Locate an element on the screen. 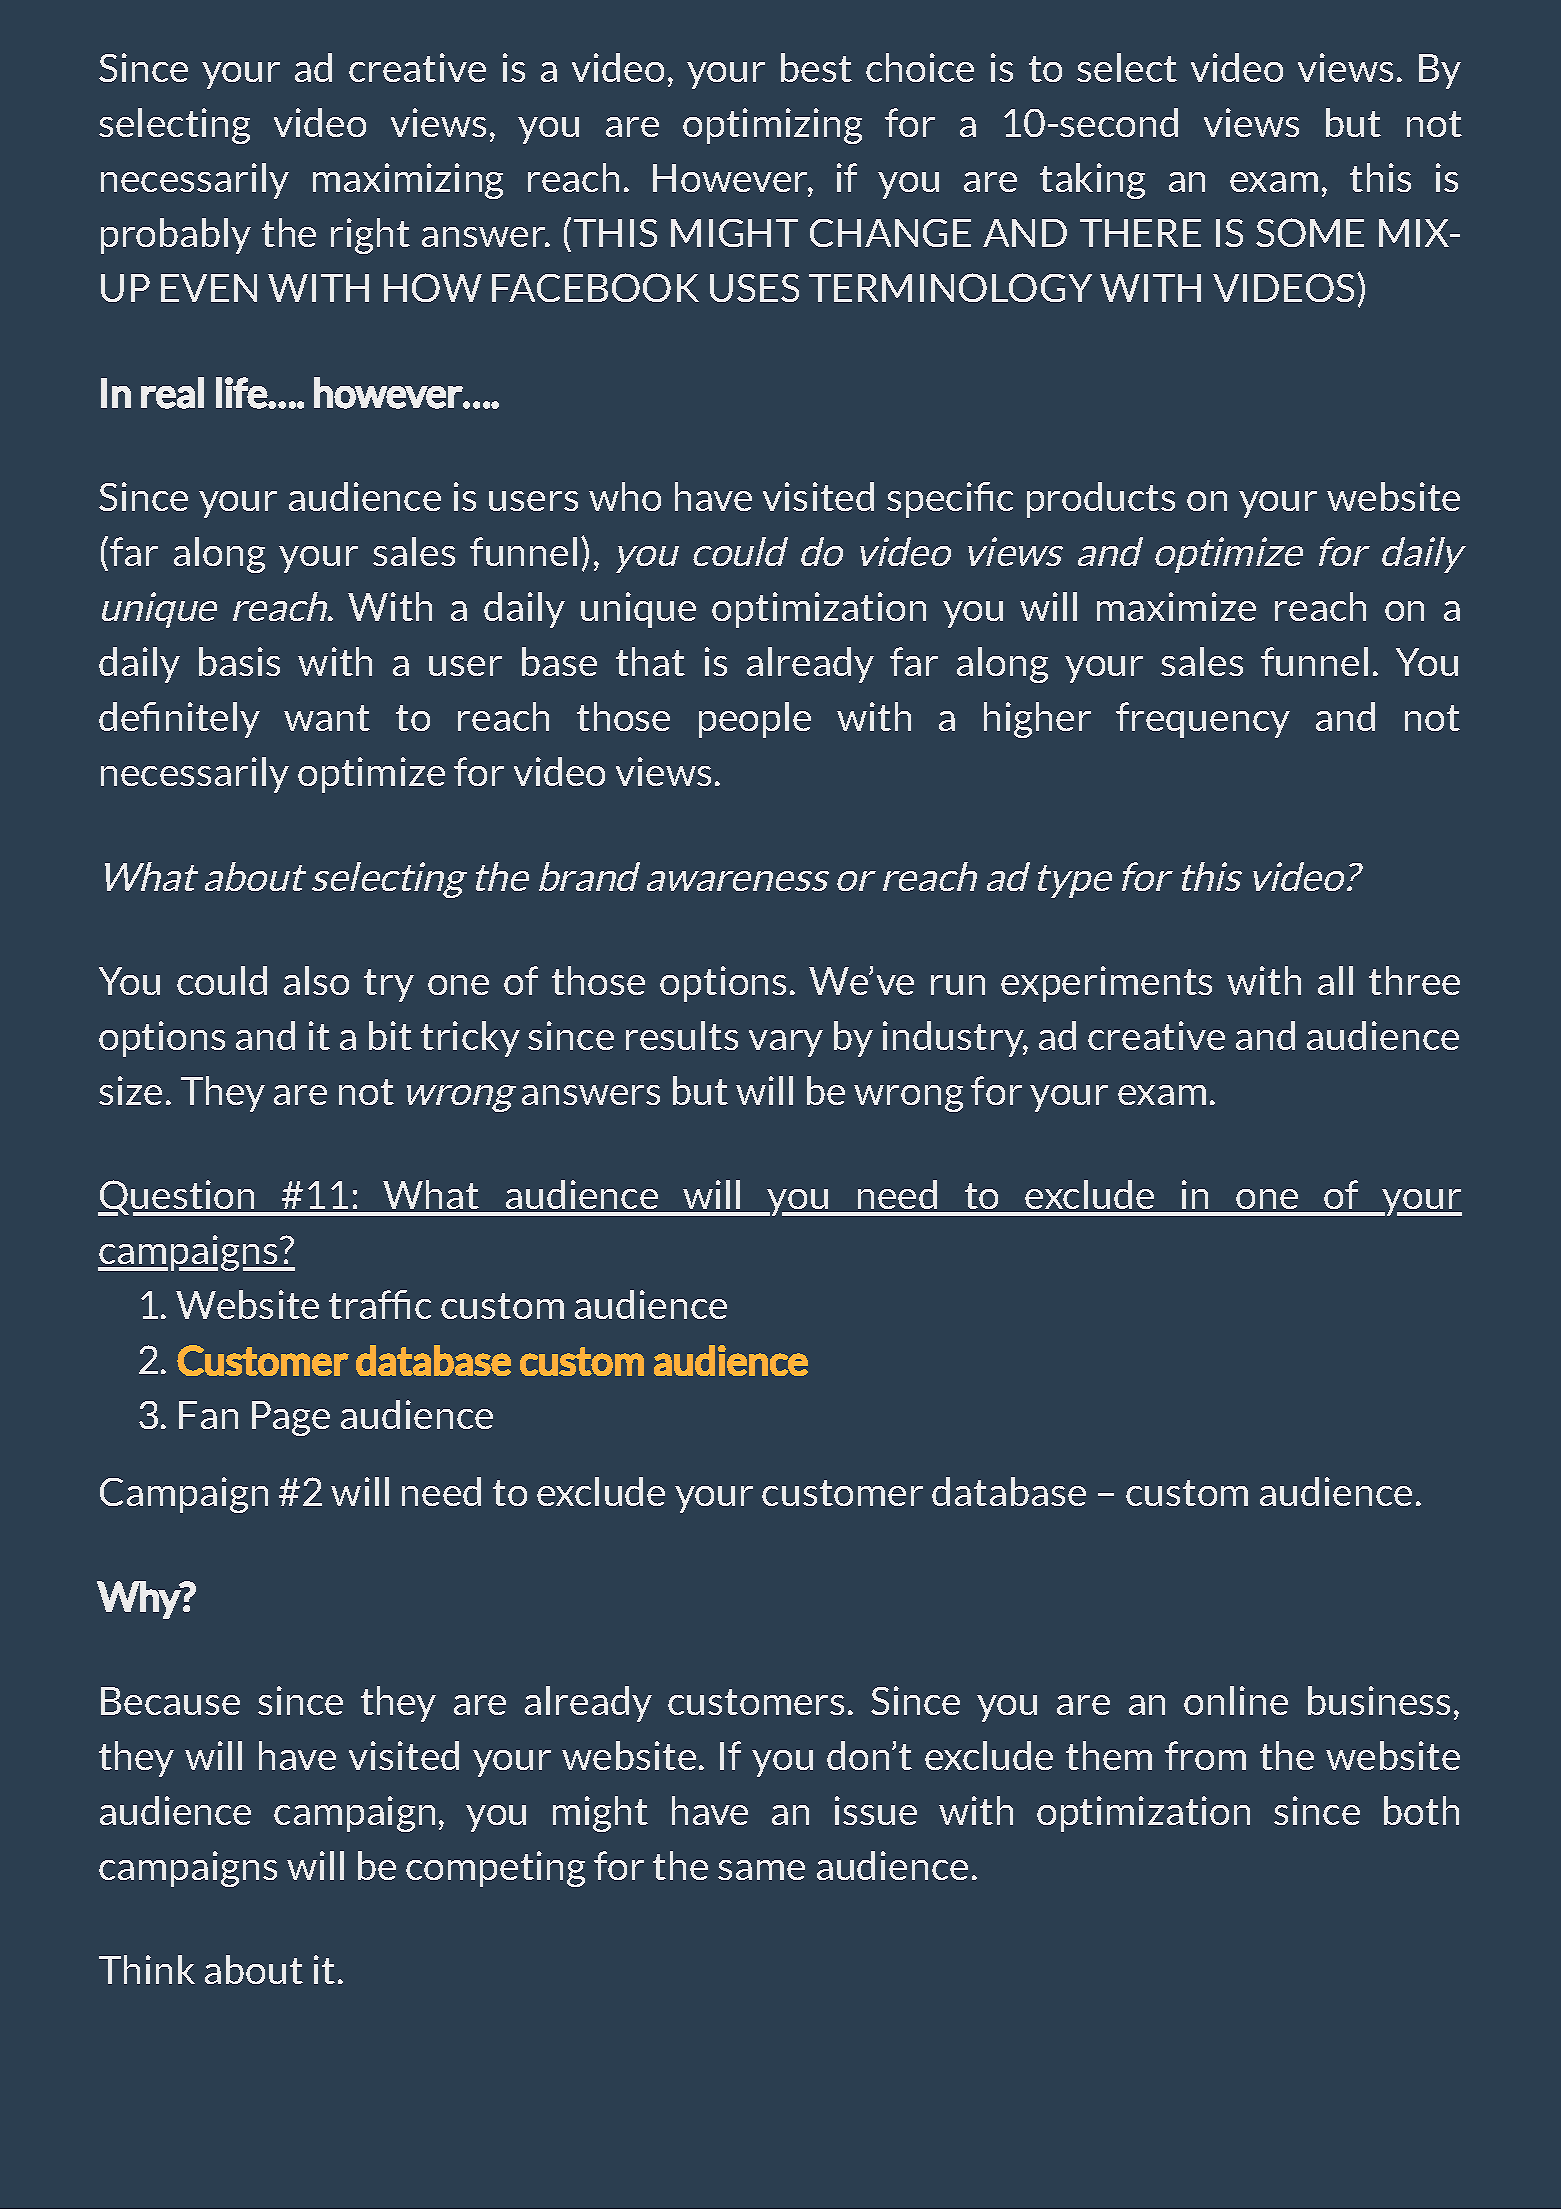  all is located at coordinates (1335, 980).
